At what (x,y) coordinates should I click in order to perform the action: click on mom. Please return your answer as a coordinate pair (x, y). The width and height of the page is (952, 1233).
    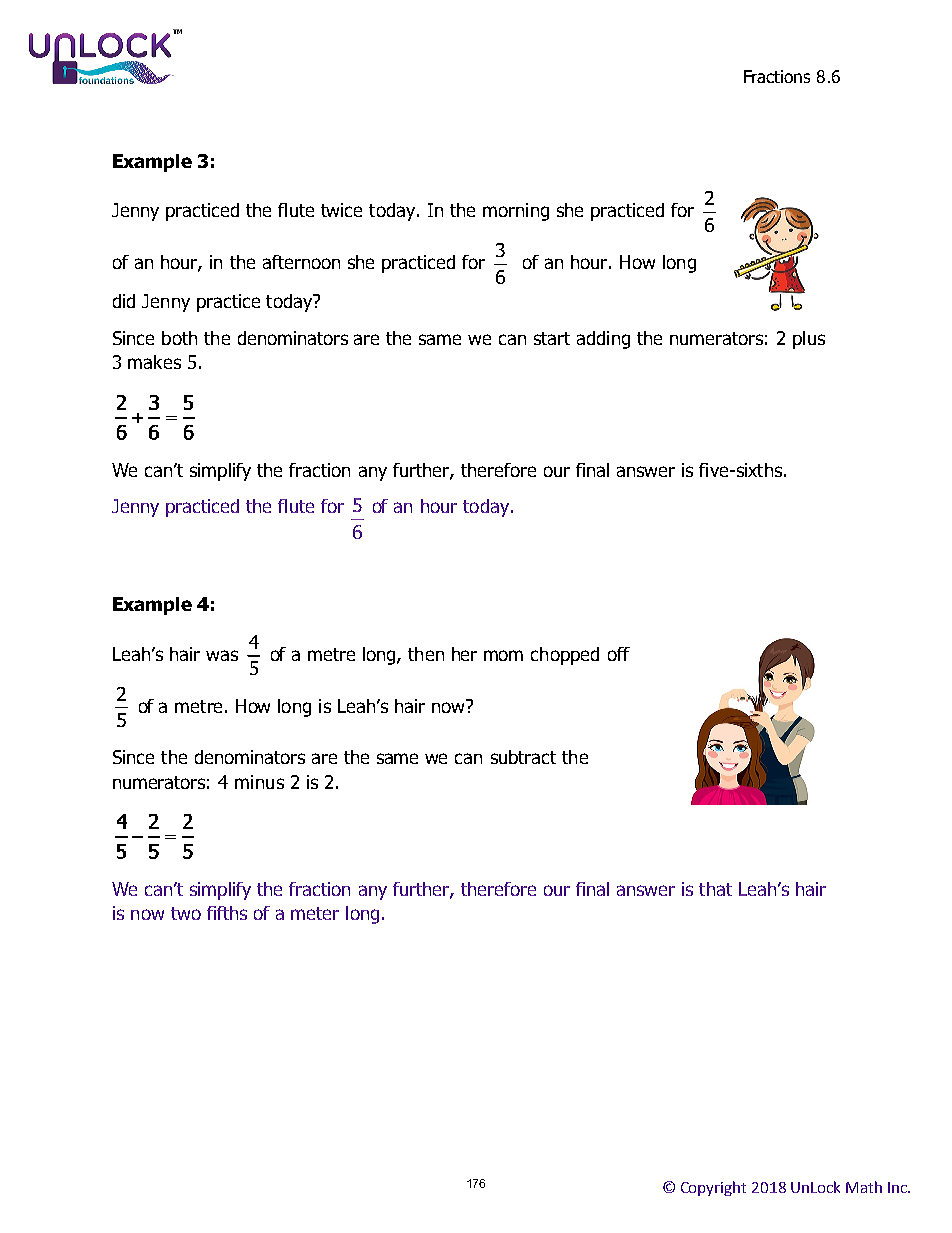
    Looking at the image, I should click on (503, 655).
